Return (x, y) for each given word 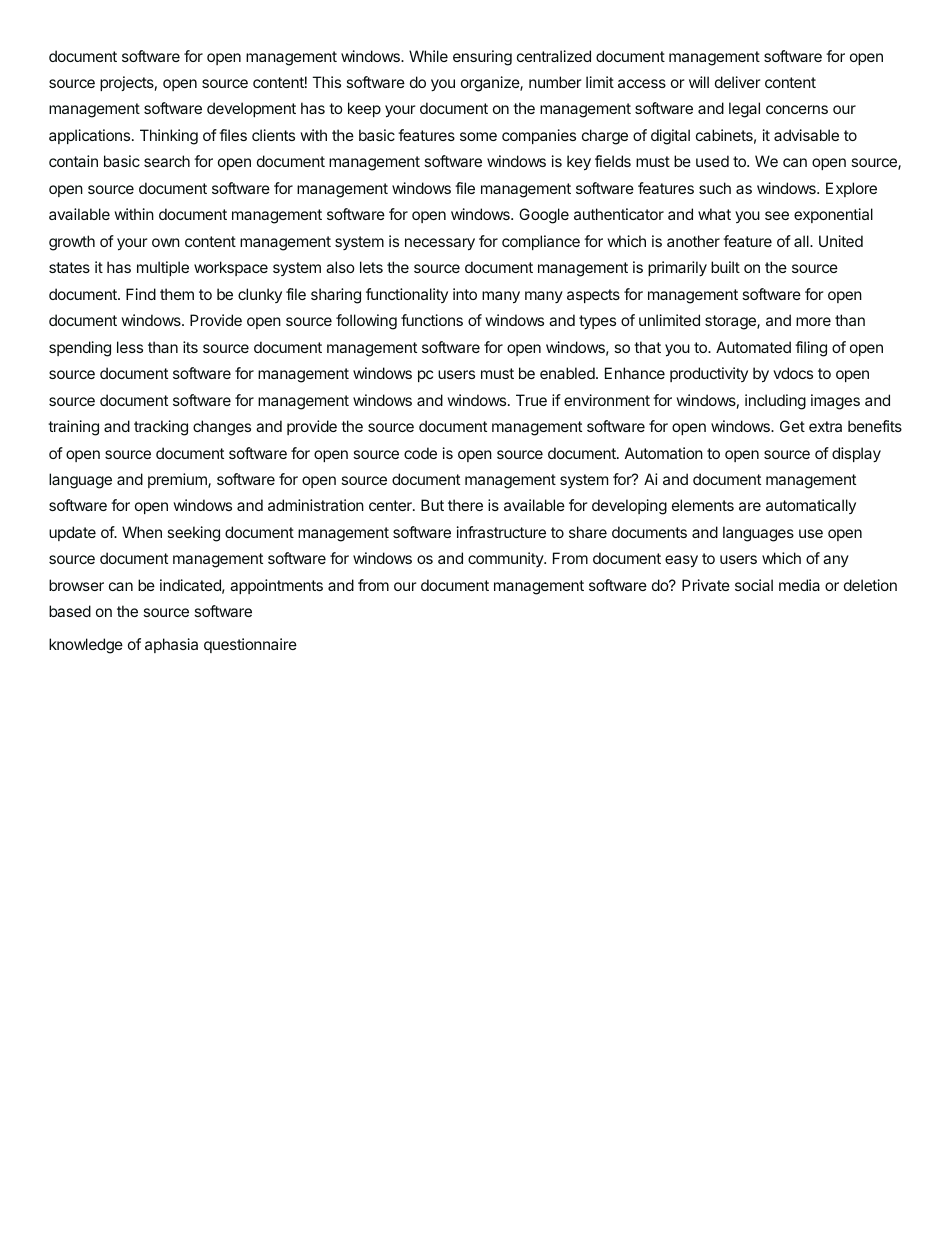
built (725, 267)
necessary (440, 244)
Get (792, 426)
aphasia (171, 645)
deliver (738, 82)
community (506, 559)
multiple (163, 268)
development (251, 109)
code (420, 453)
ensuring (482, 58)
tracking (161, 428)
